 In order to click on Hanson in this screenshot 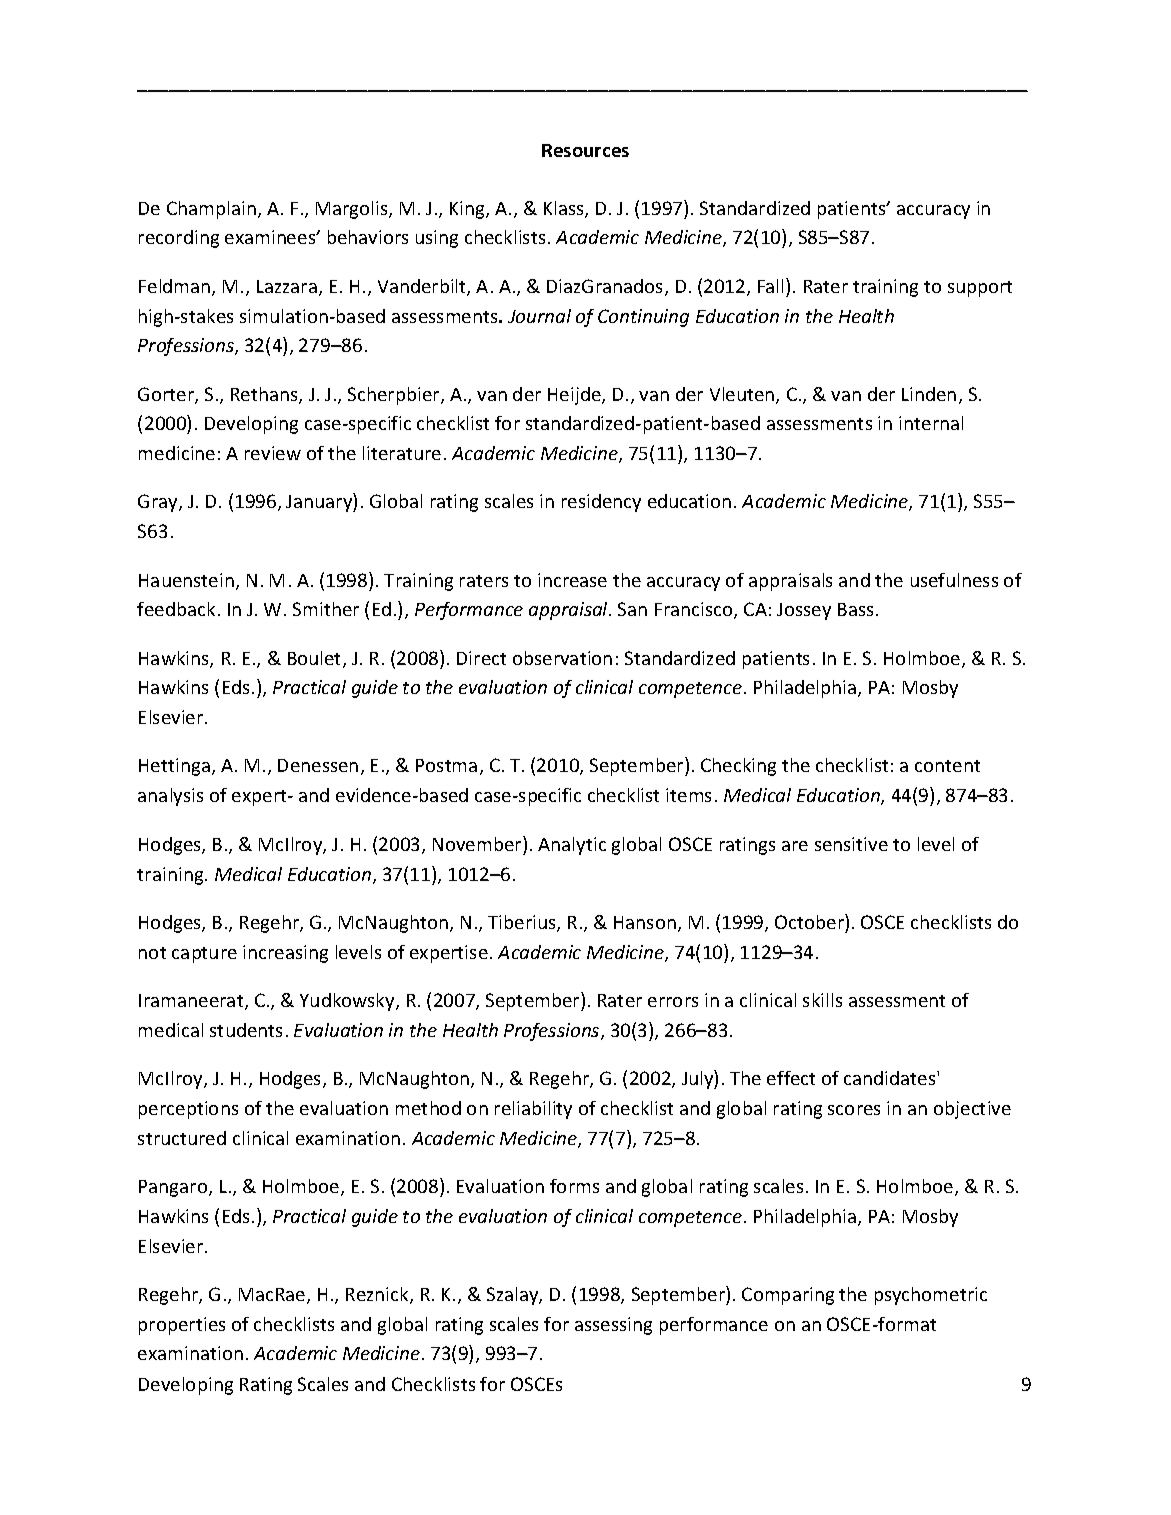, I will do `click(645, 922)`.
